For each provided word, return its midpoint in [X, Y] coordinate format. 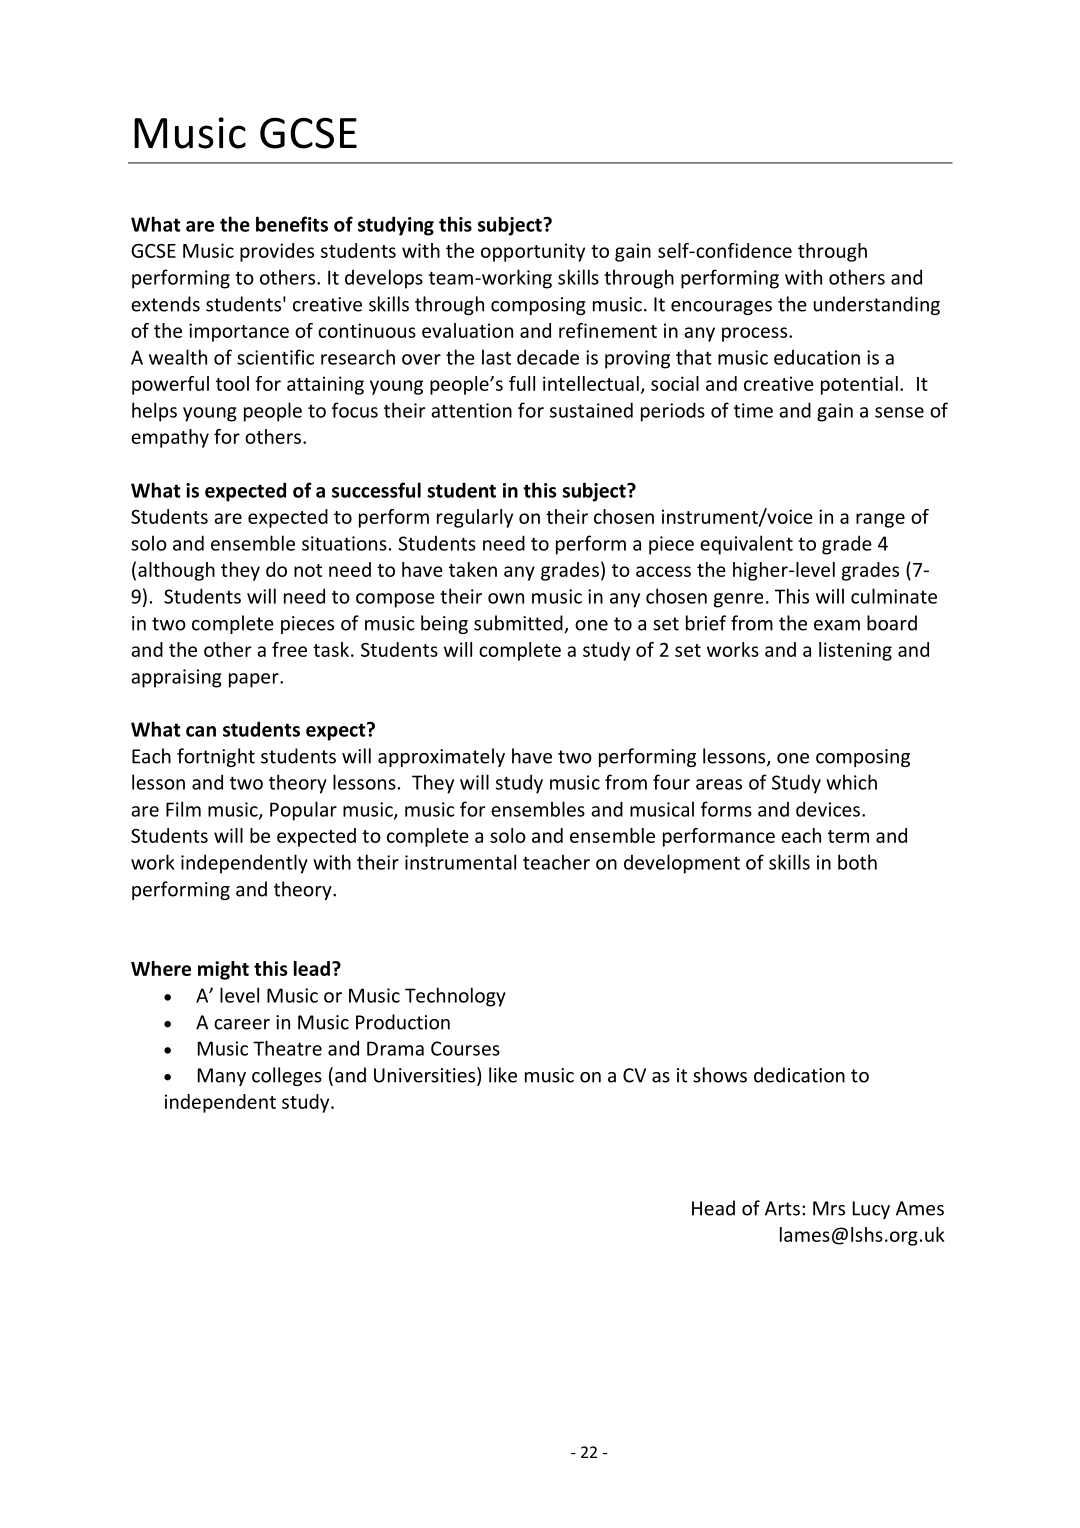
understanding [877, 305]
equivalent [746, 545]
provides [277, 252]
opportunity [533, 252]
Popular [303, 811]
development [682, 864]
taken [473, 569]
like [503, 1075]
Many [222, 1077]
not [308, 570]
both [857, 862]
